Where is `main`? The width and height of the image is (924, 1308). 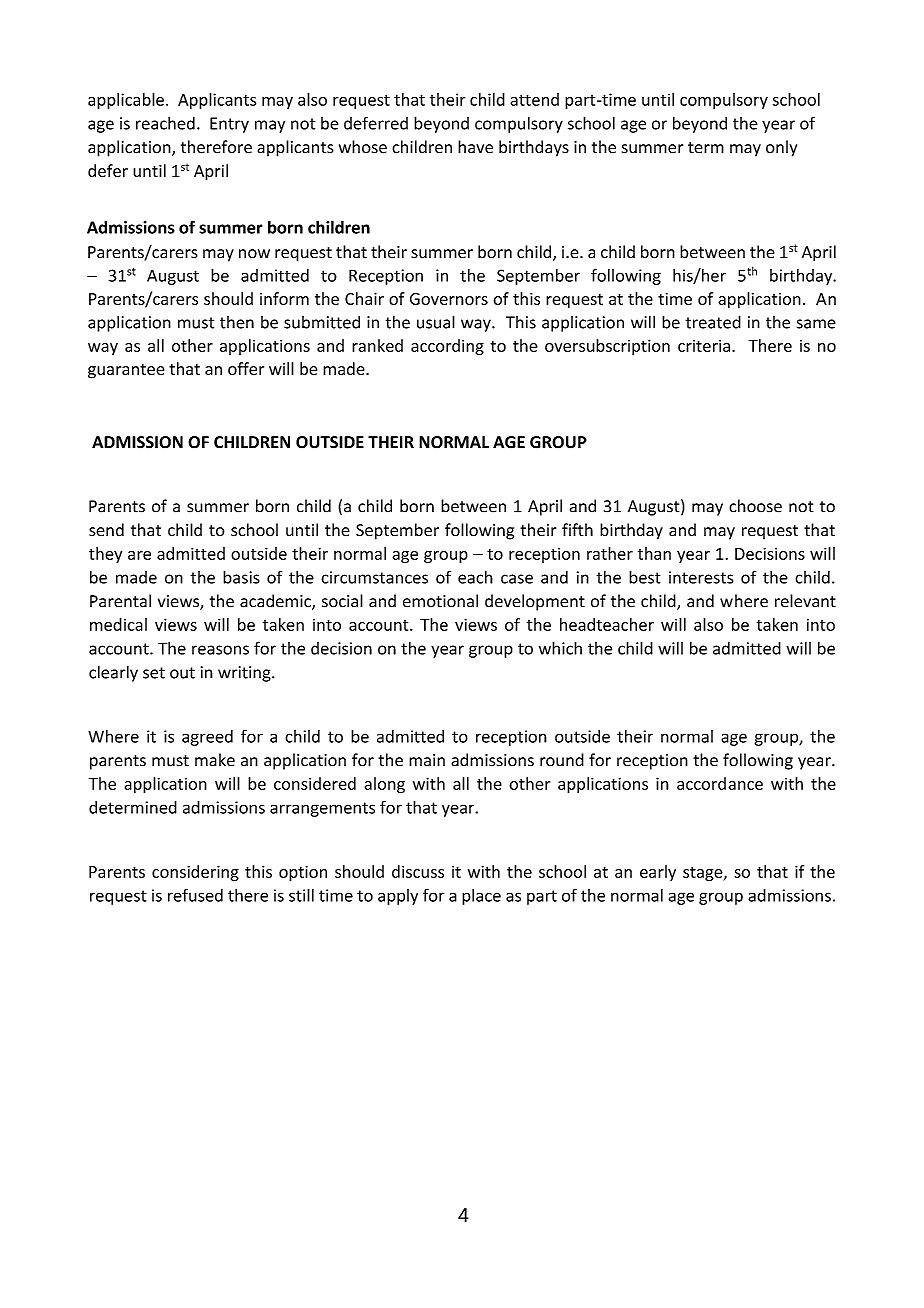 main is located at coordinates (427, 760).
